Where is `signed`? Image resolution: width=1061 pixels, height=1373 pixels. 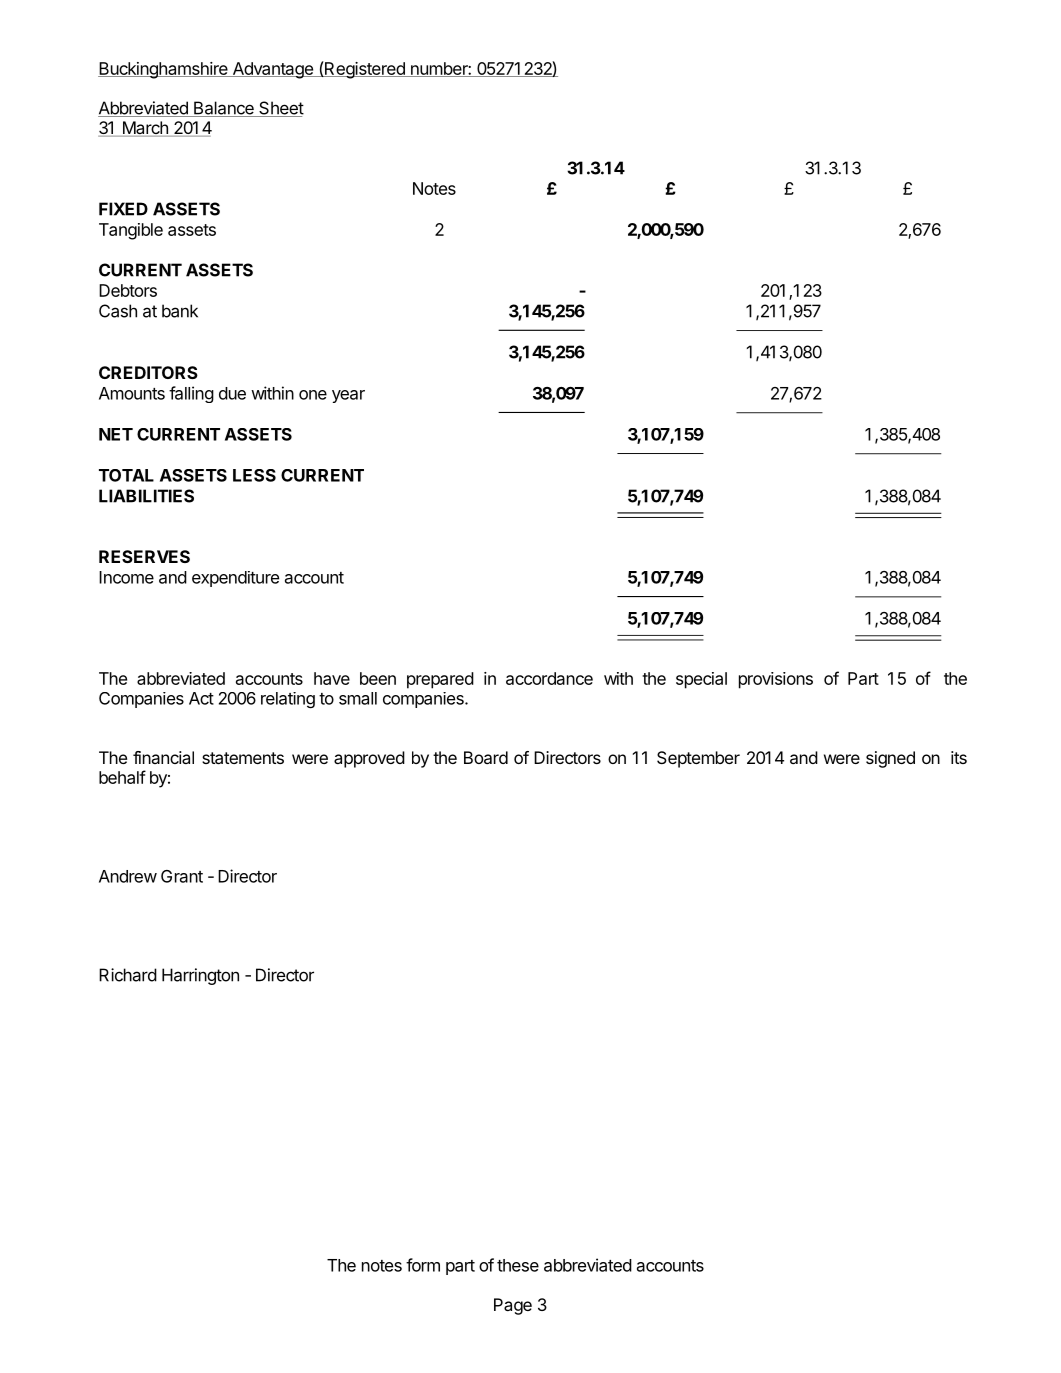 signed is located at coordinates (890, 759).
